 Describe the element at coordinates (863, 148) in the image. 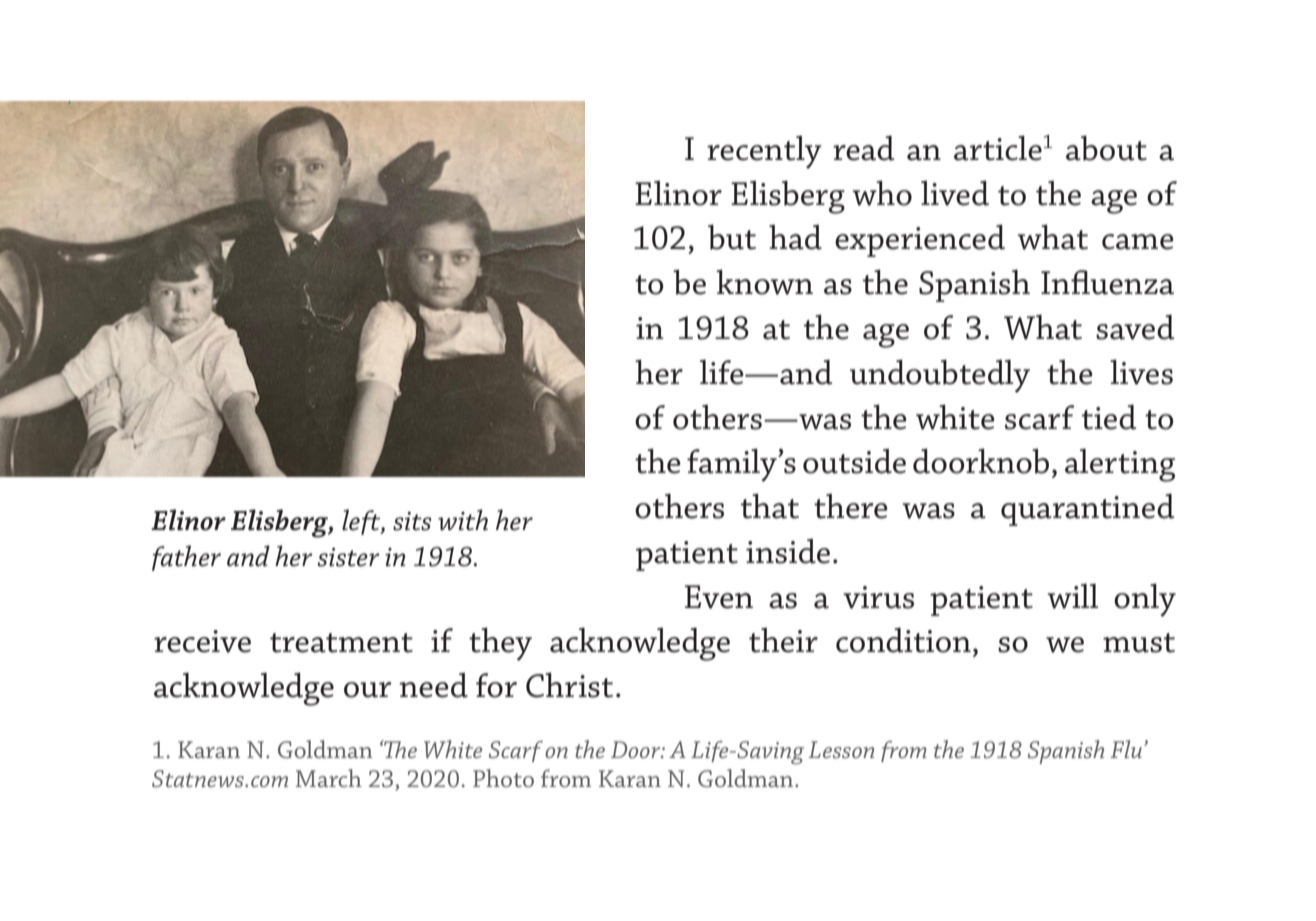

I see `read` at that location.
